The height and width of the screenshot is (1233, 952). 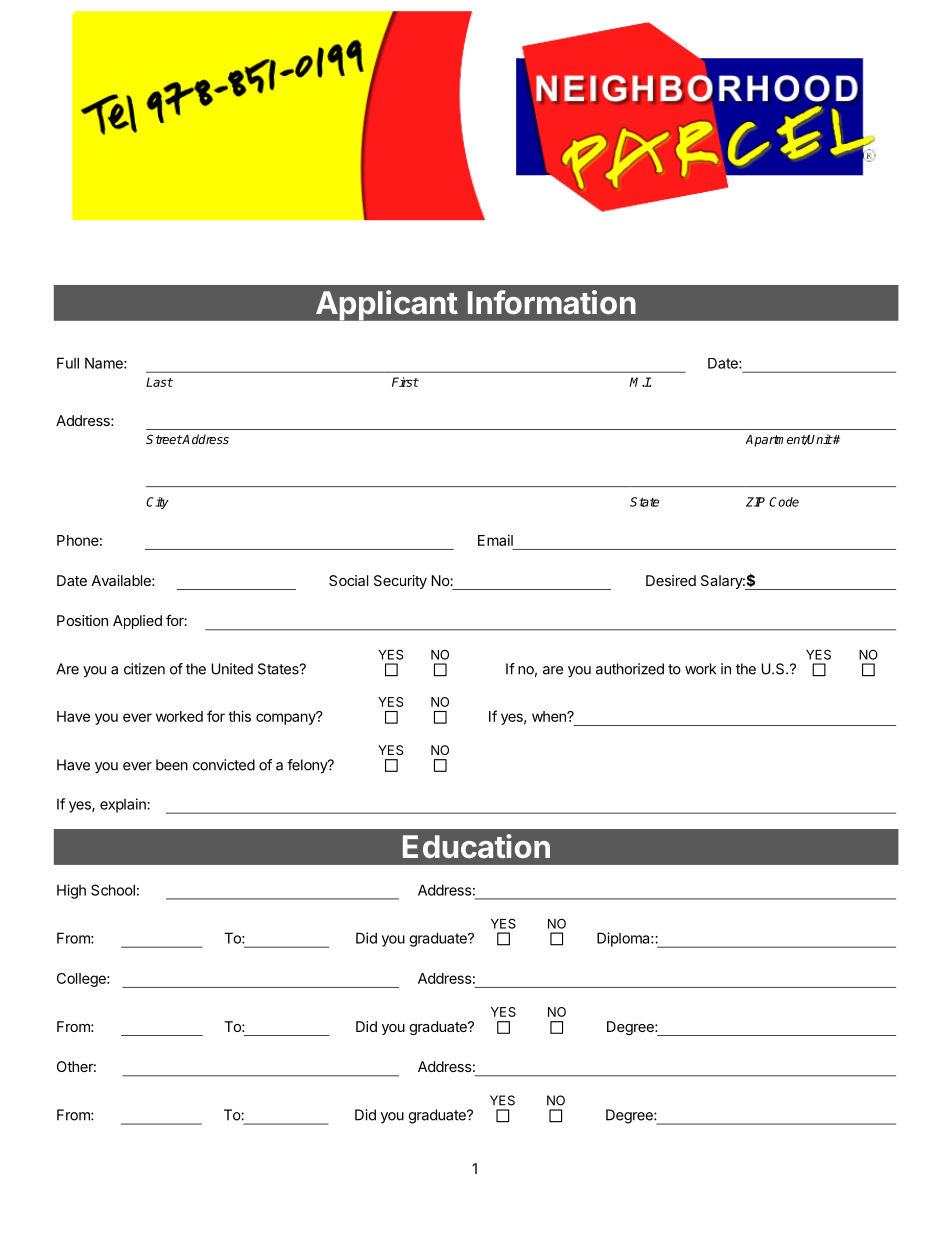 What do you see at coordinates (137, 622) in the screenshot?
I see `Applied` at bounding box center [137, 622].
